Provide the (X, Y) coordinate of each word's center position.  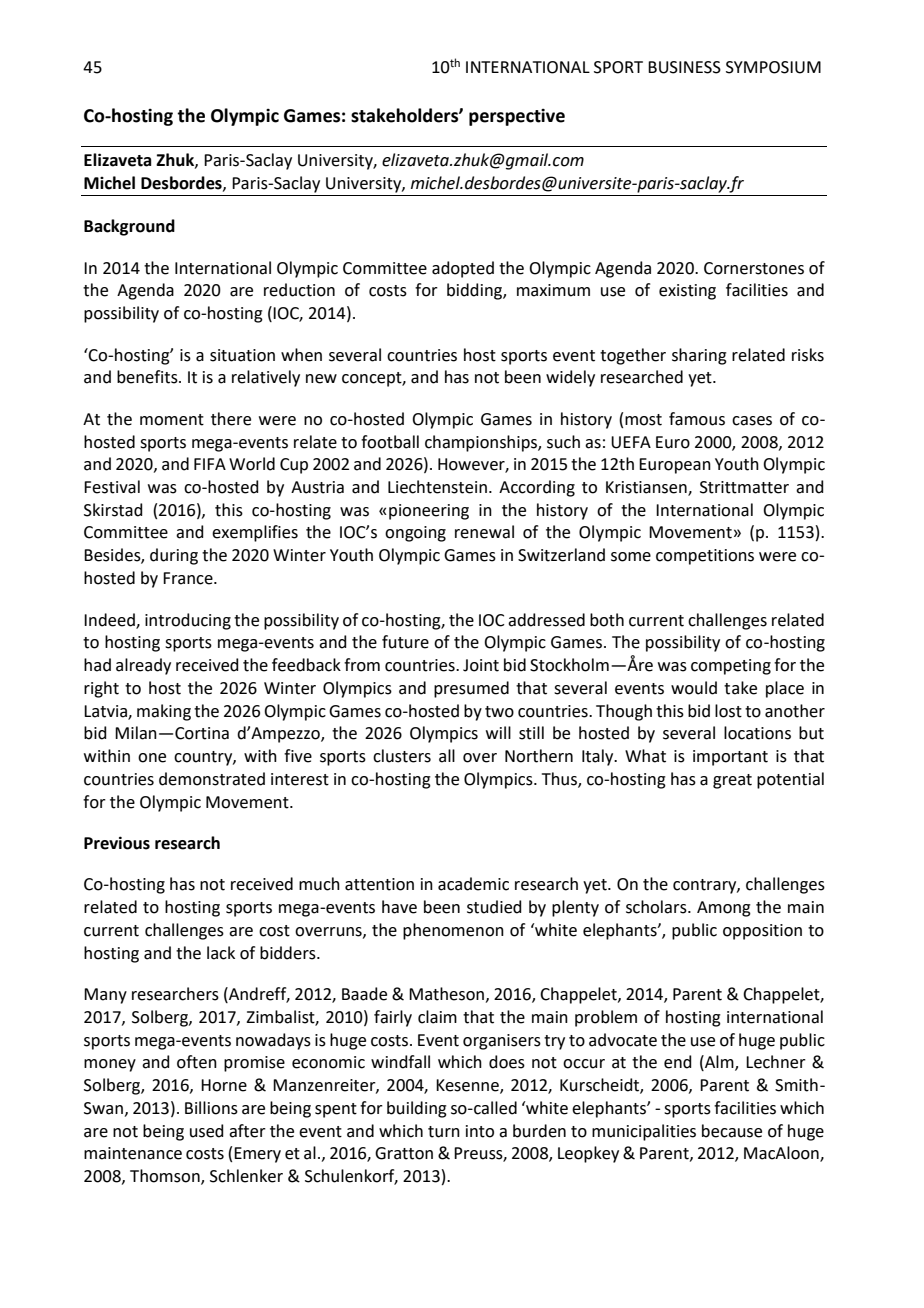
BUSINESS (684, 67)
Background (129, 227)
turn (444, 1132)
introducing (188, 621)
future (405, 642)
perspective (517, 117)
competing (731, 667)
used (207, 1131)
